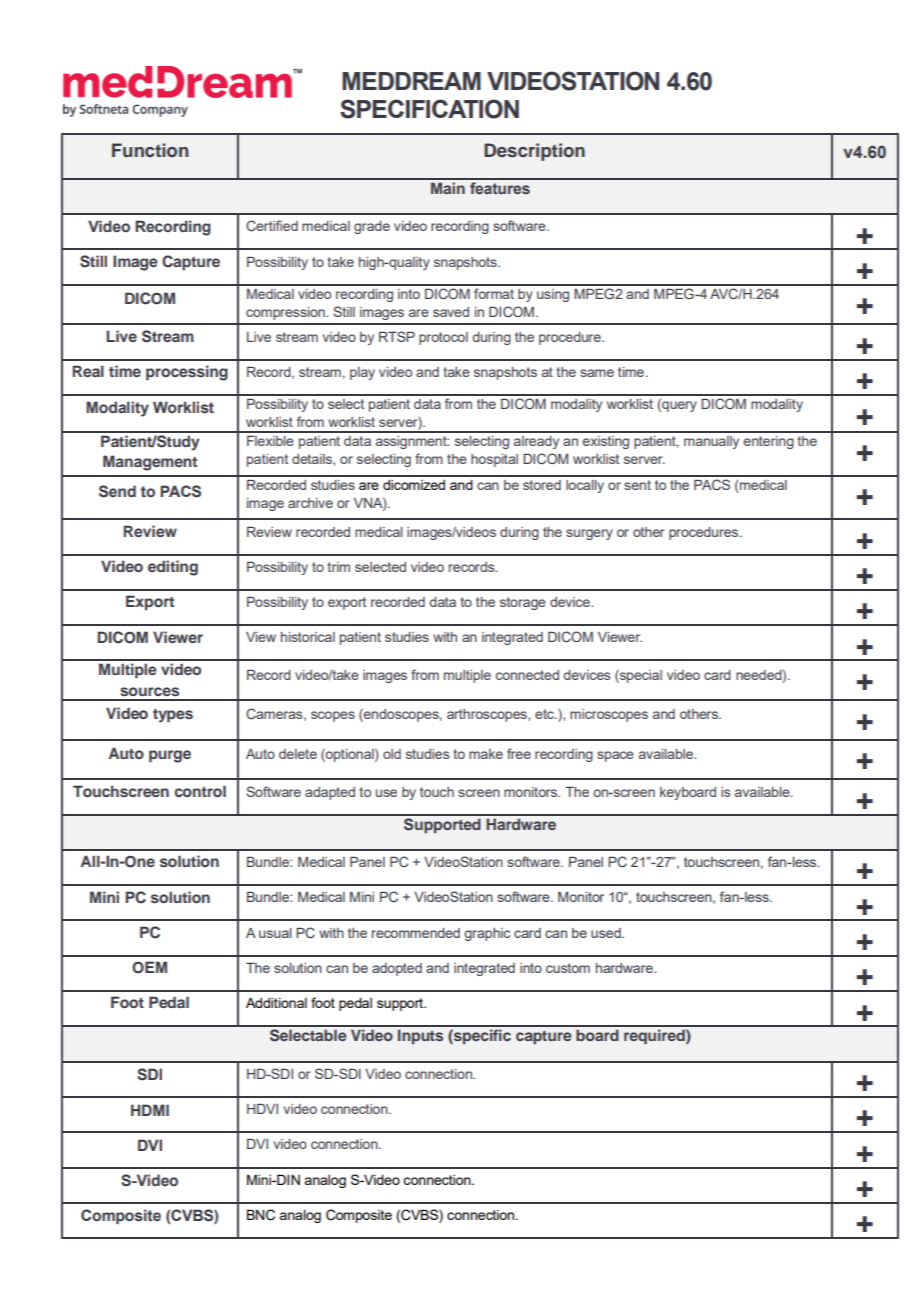 Image resolution: width=924 pixels, height=1308 pixels. What do you see at coordinates (200, 791) in the document?
I see `control` at bounding box center [200, 791].
